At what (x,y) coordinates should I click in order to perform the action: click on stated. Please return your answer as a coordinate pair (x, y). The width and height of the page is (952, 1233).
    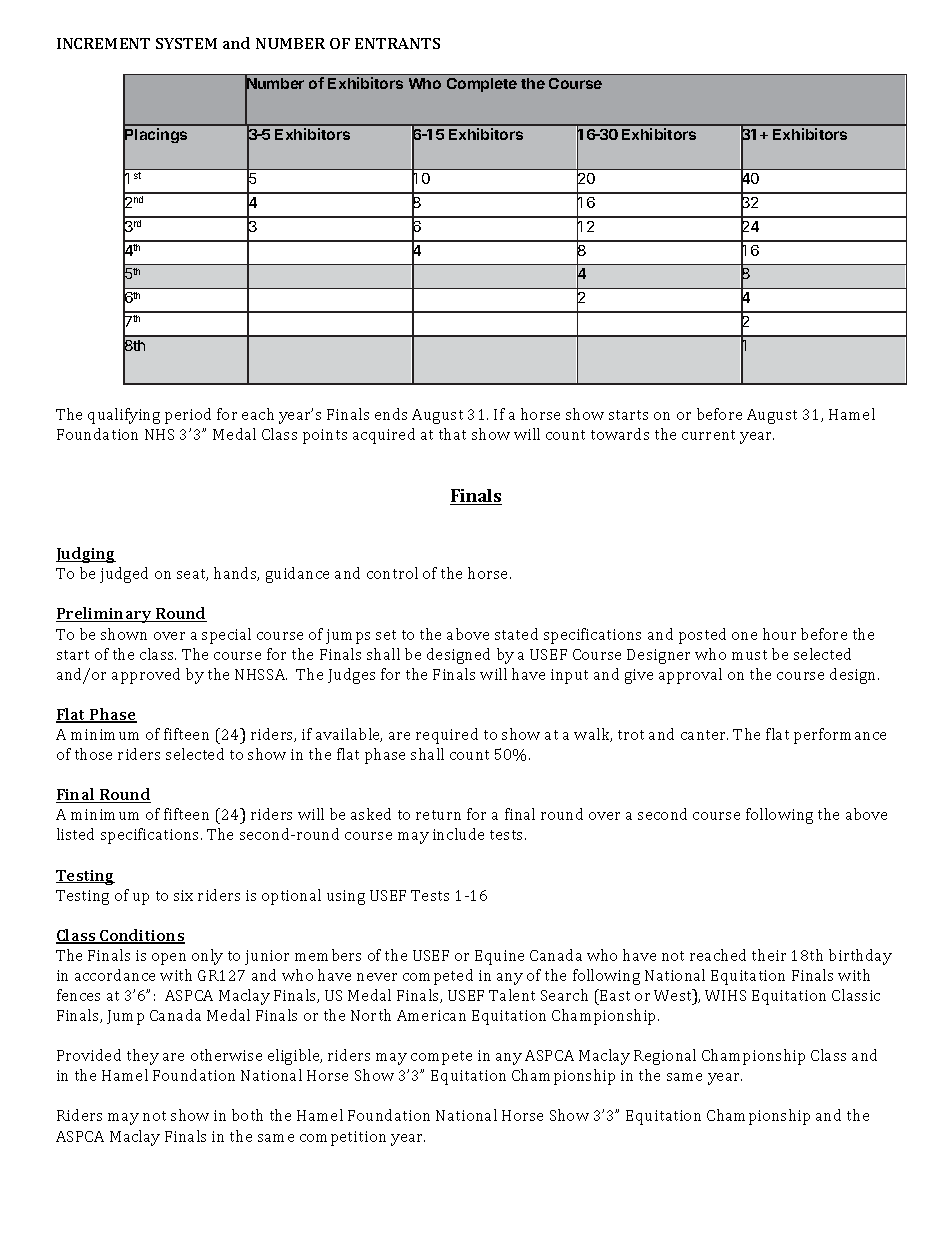
    Looking at the image, I should click on (516, 634).
